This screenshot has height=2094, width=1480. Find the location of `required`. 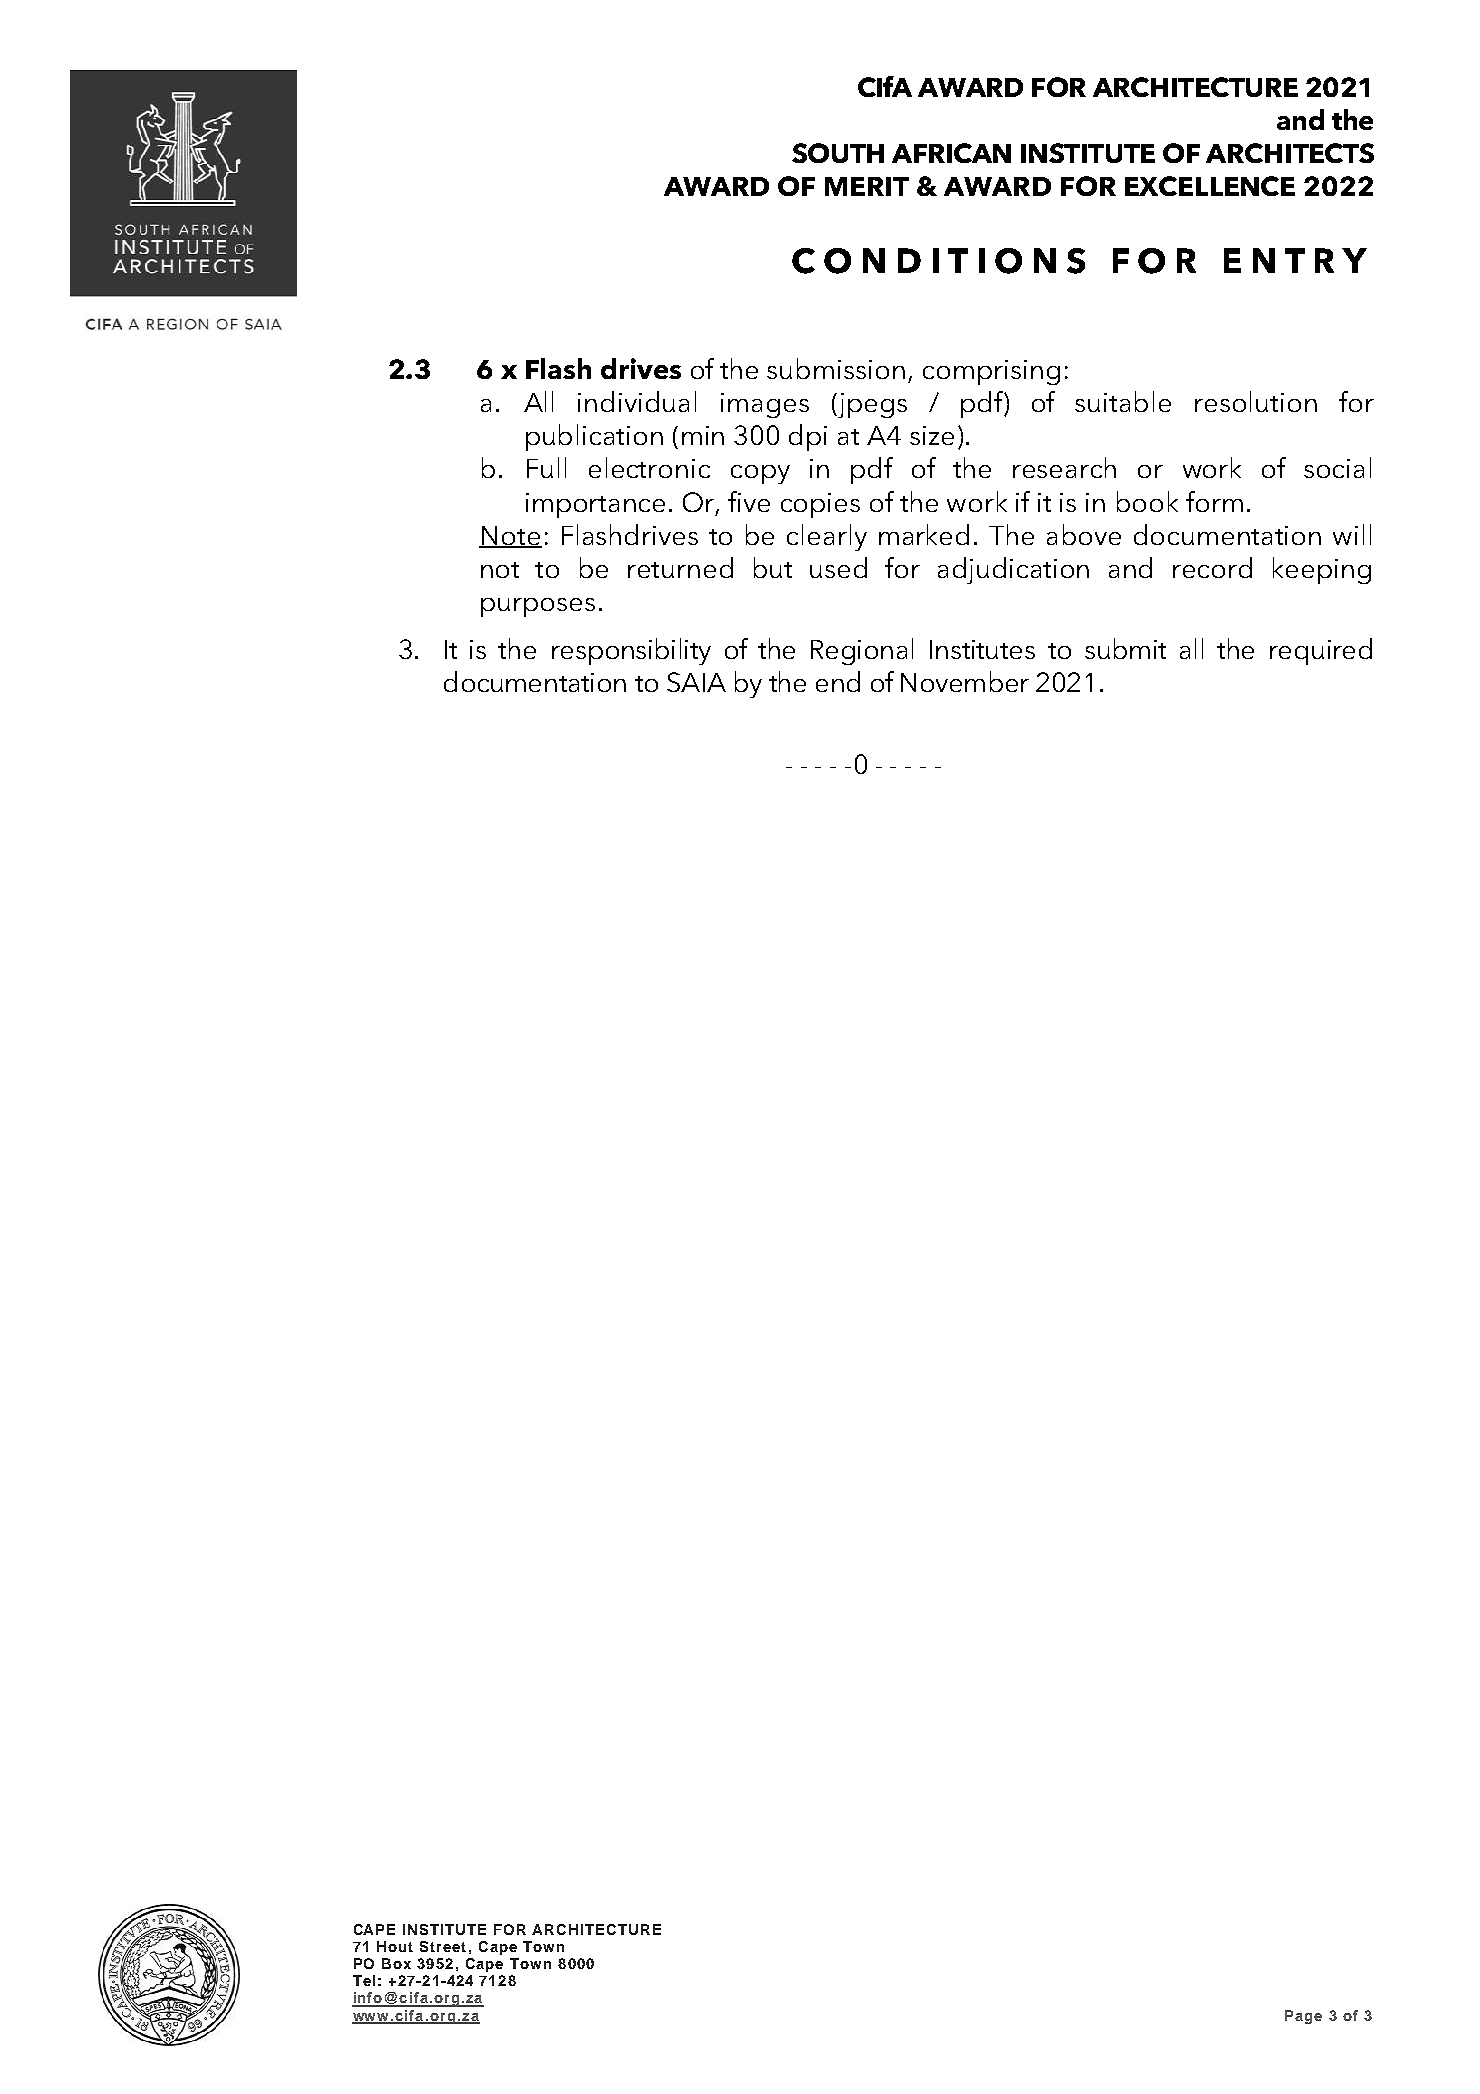

required is located at coordinates (1321, 651).
